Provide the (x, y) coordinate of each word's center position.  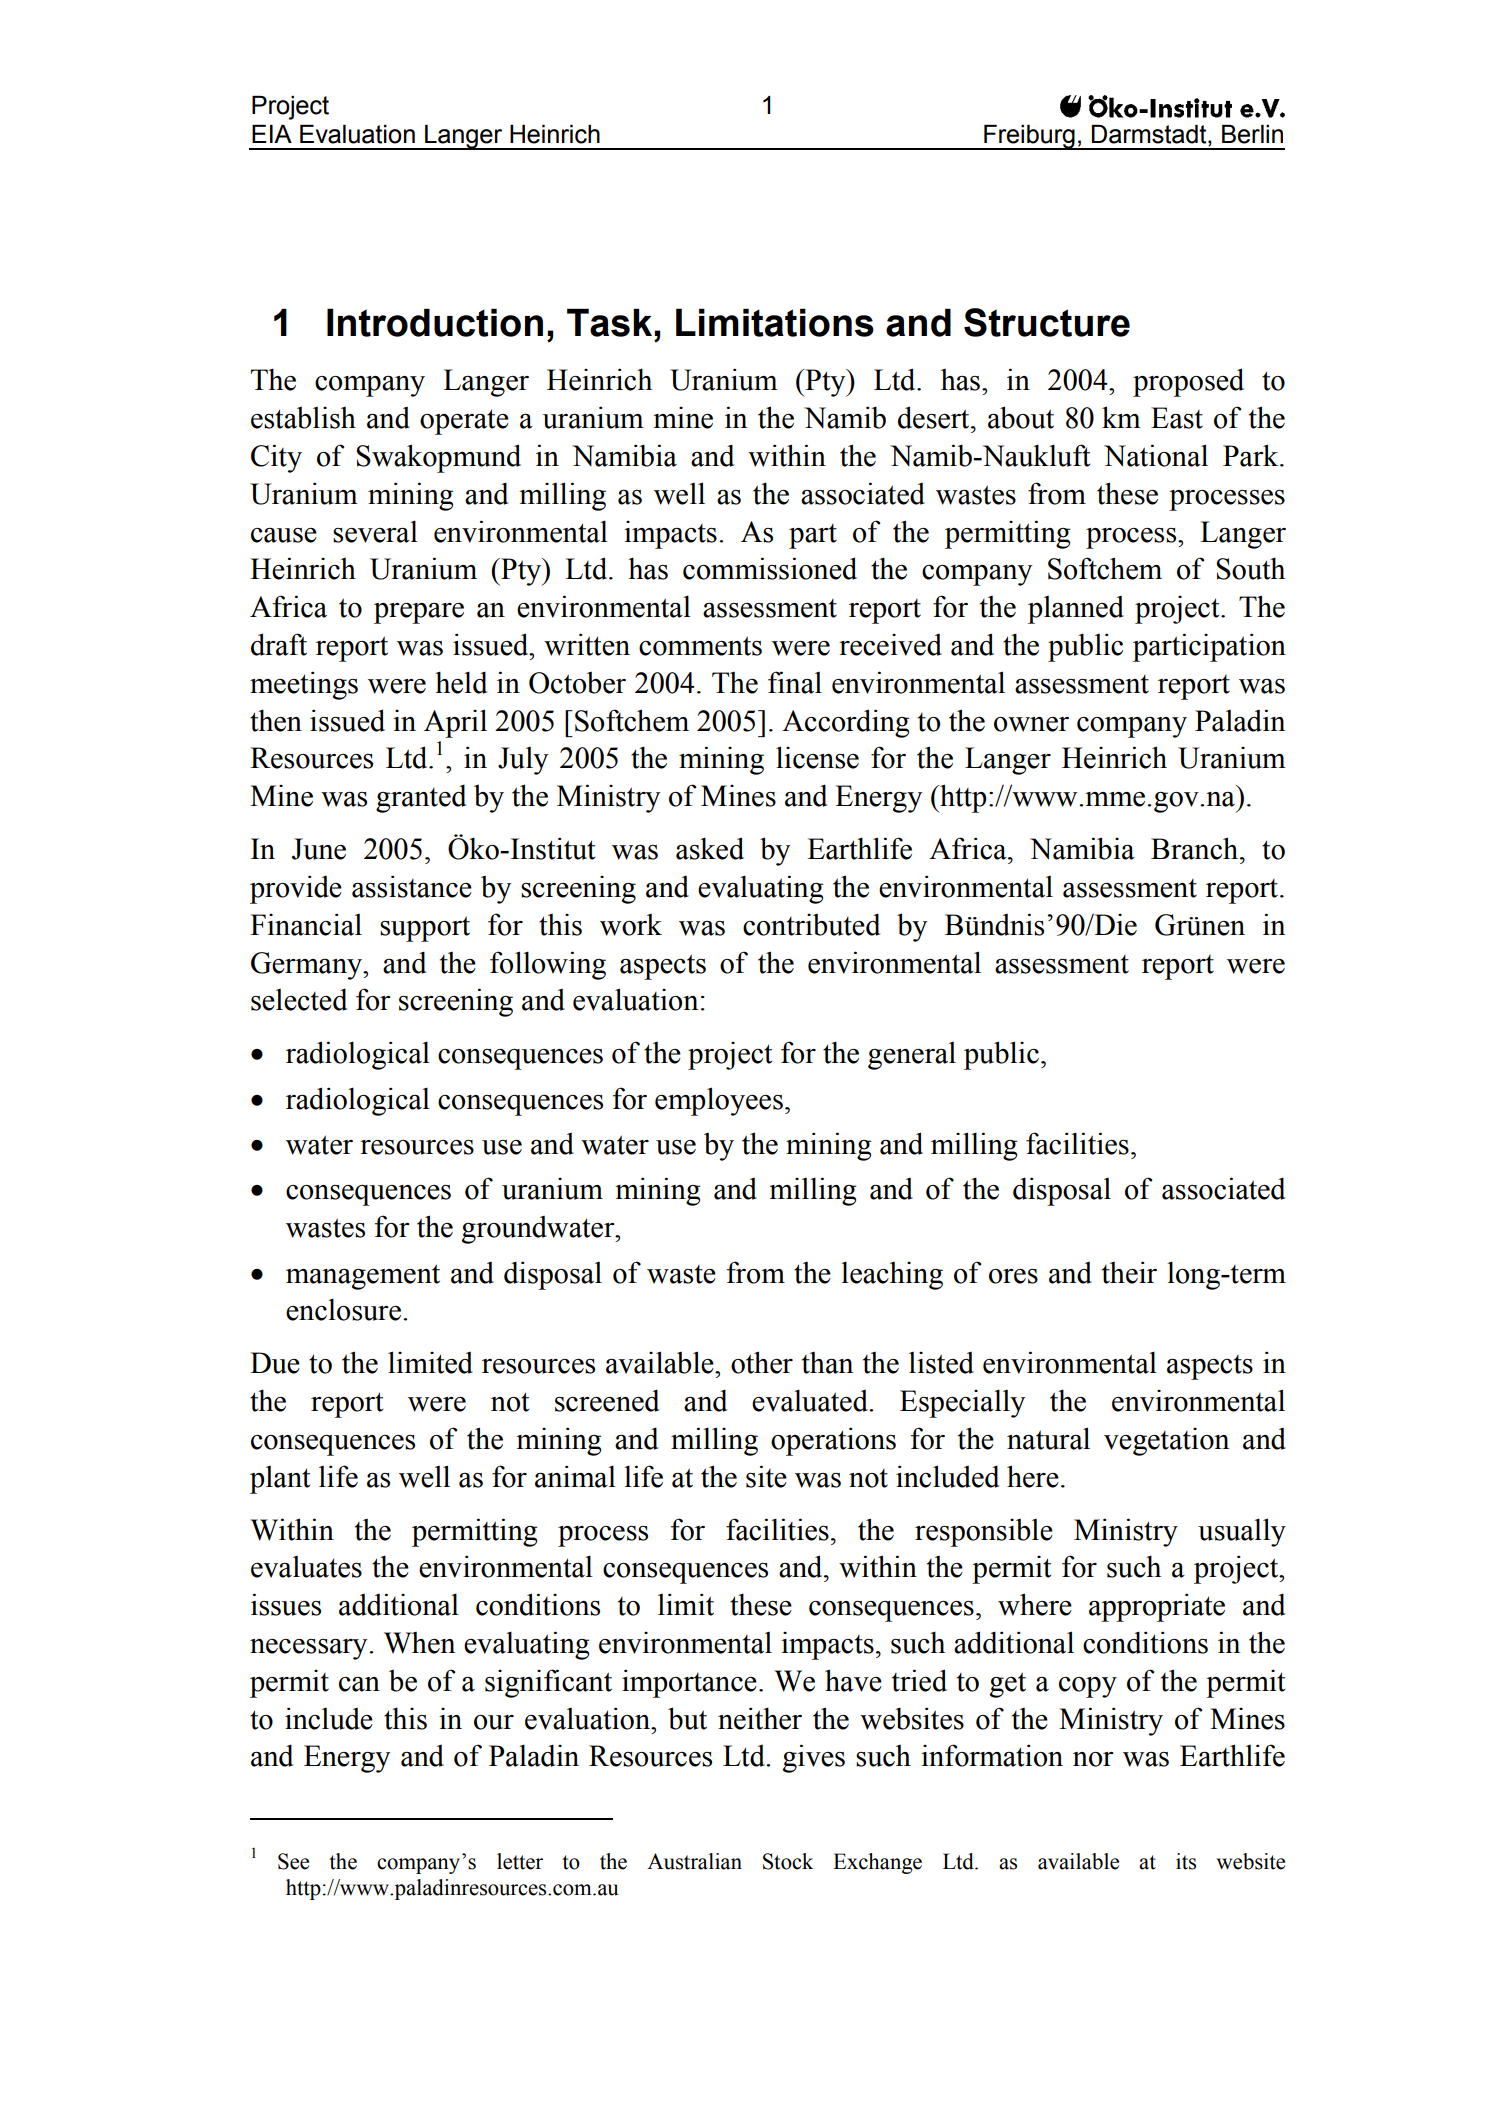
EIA (272, 134)
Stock (788, 1861)
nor (1093, 1759)
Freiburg (1029, 137)
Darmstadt (1150, 135)
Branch (1196, 848)
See (293, 1861)
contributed (811, 924)
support (425, 929)
